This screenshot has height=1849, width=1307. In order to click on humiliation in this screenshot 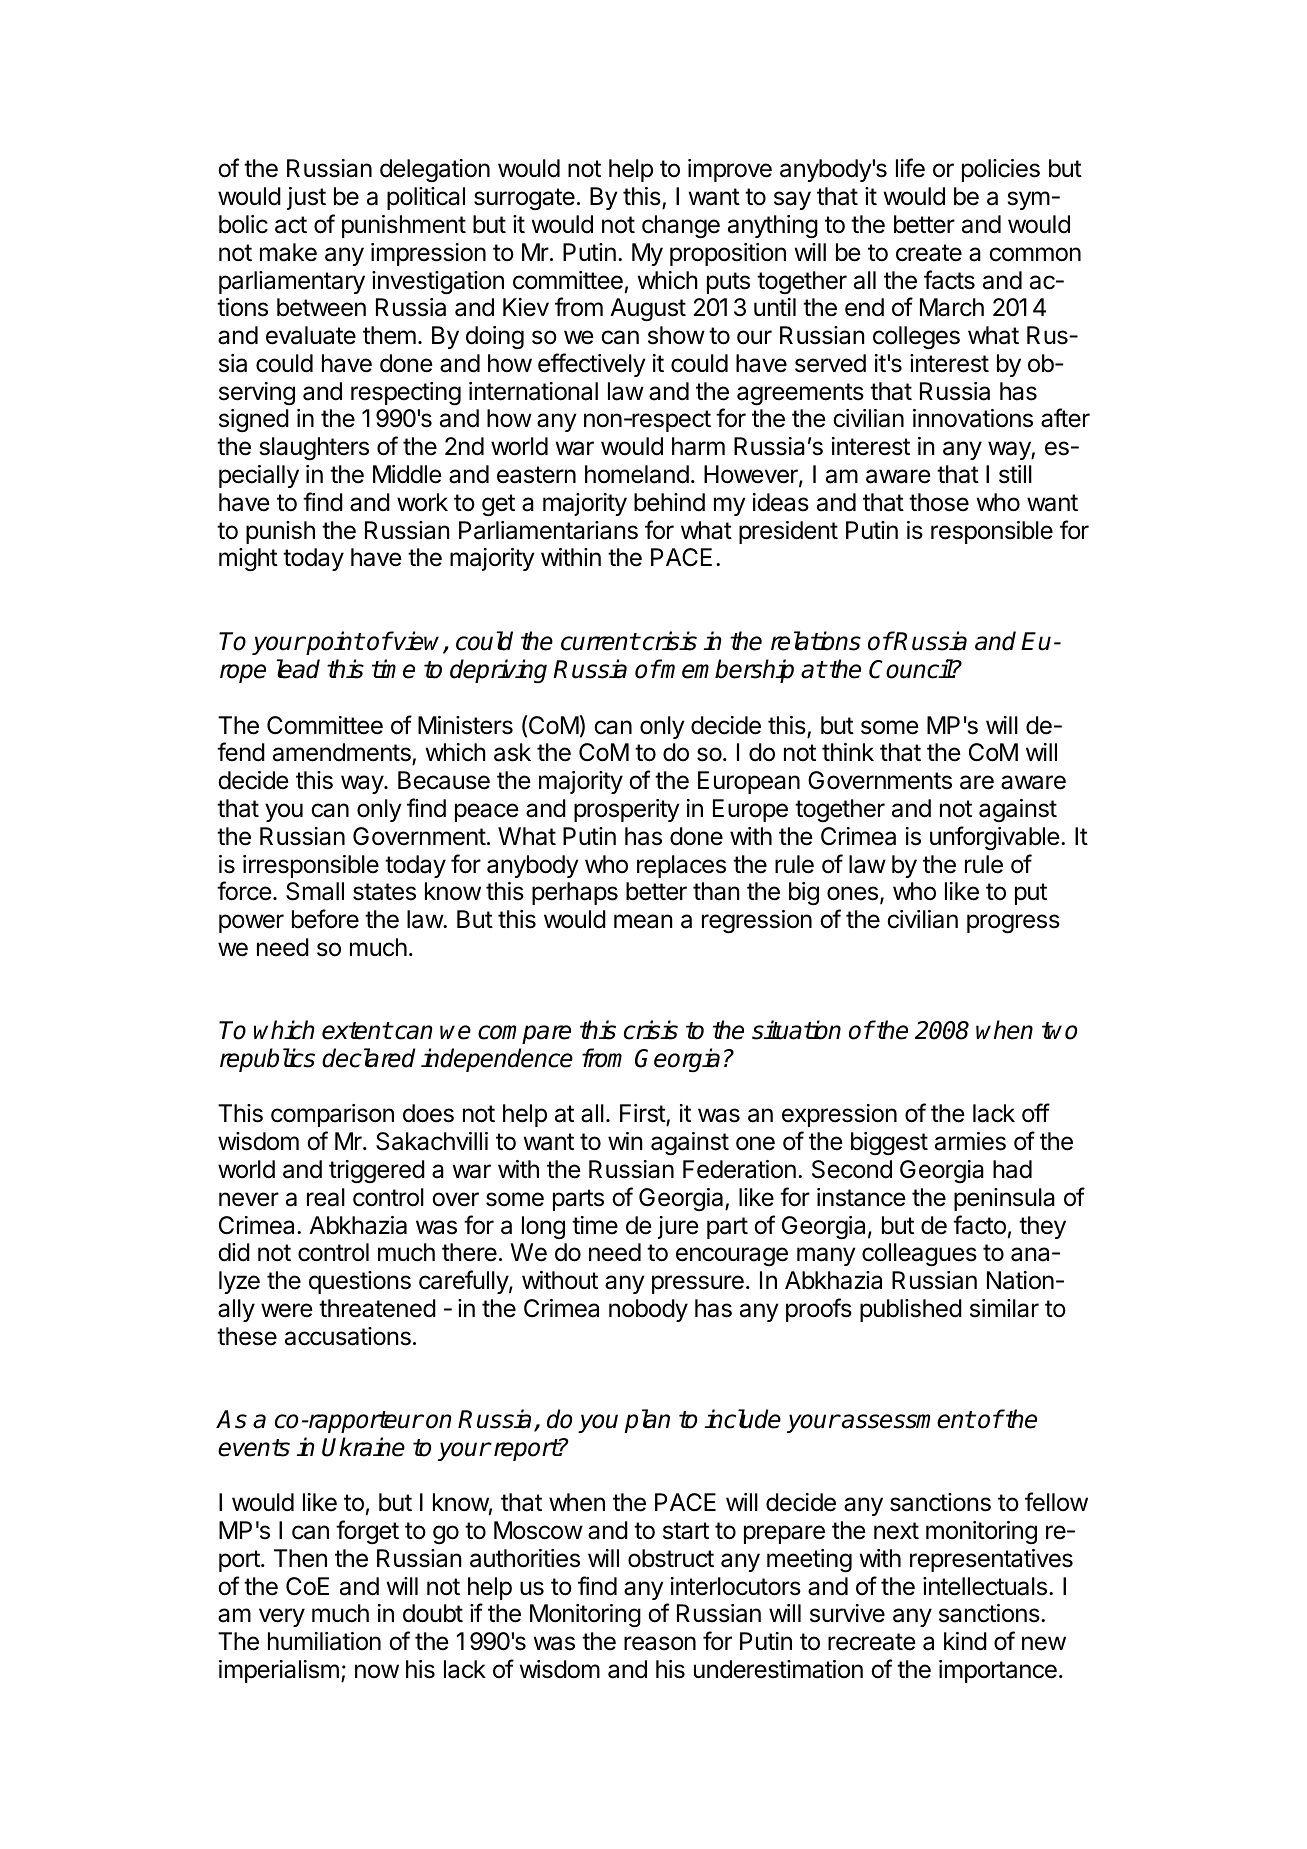, I will do `click(324, 1641)`.
